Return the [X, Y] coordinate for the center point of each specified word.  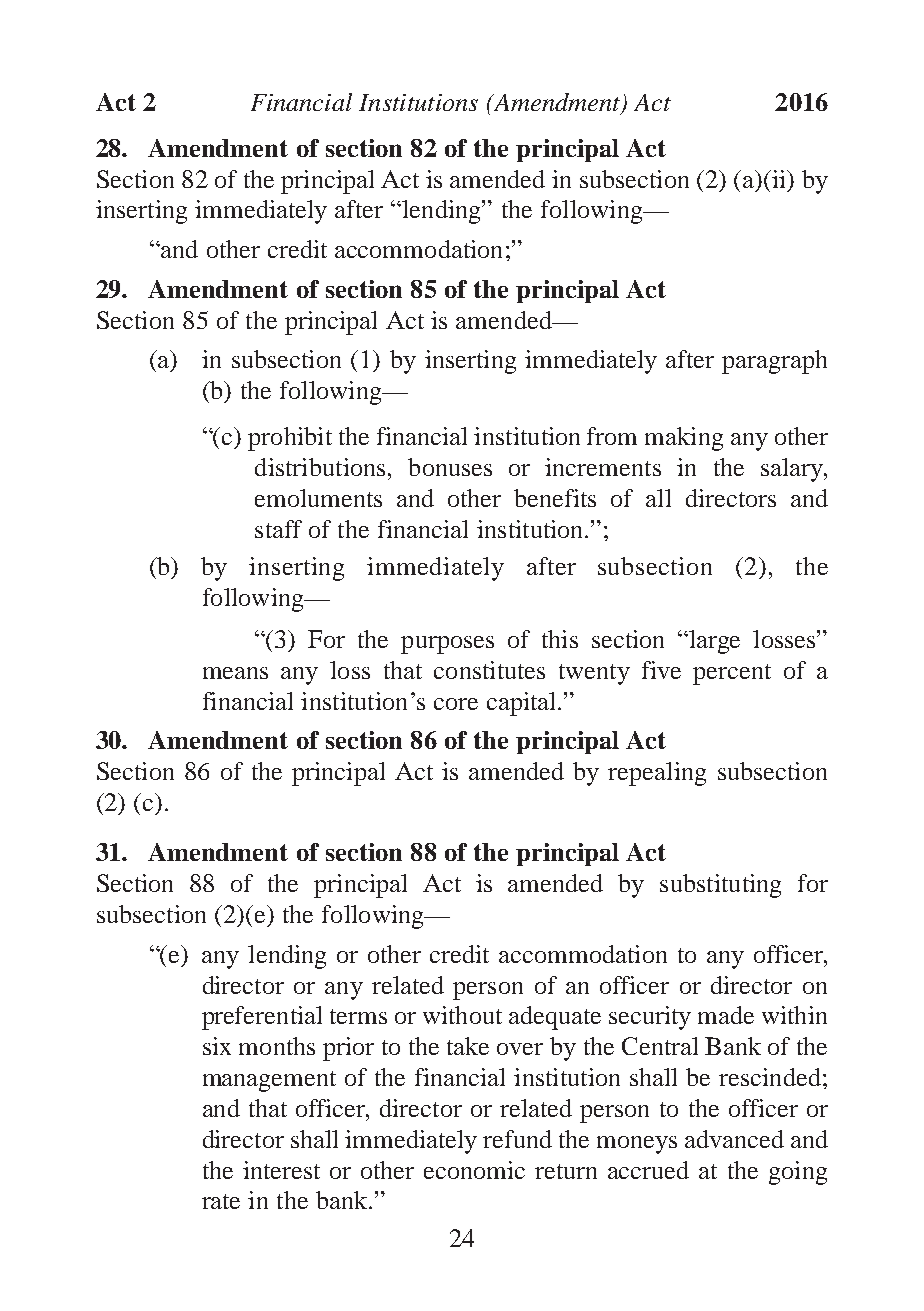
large [713, 642]
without [462, 1015]
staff [278, 529]
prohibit [290, 439]
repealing [657, 774]
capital [523, 704]
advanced [734, 1139]
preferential [262, 1018]
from [612, 436]
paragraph [774, 362]
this [560, 639]
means [235, 673]
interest [281, 1170]
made [726, 1015]
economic [474, 1170]
